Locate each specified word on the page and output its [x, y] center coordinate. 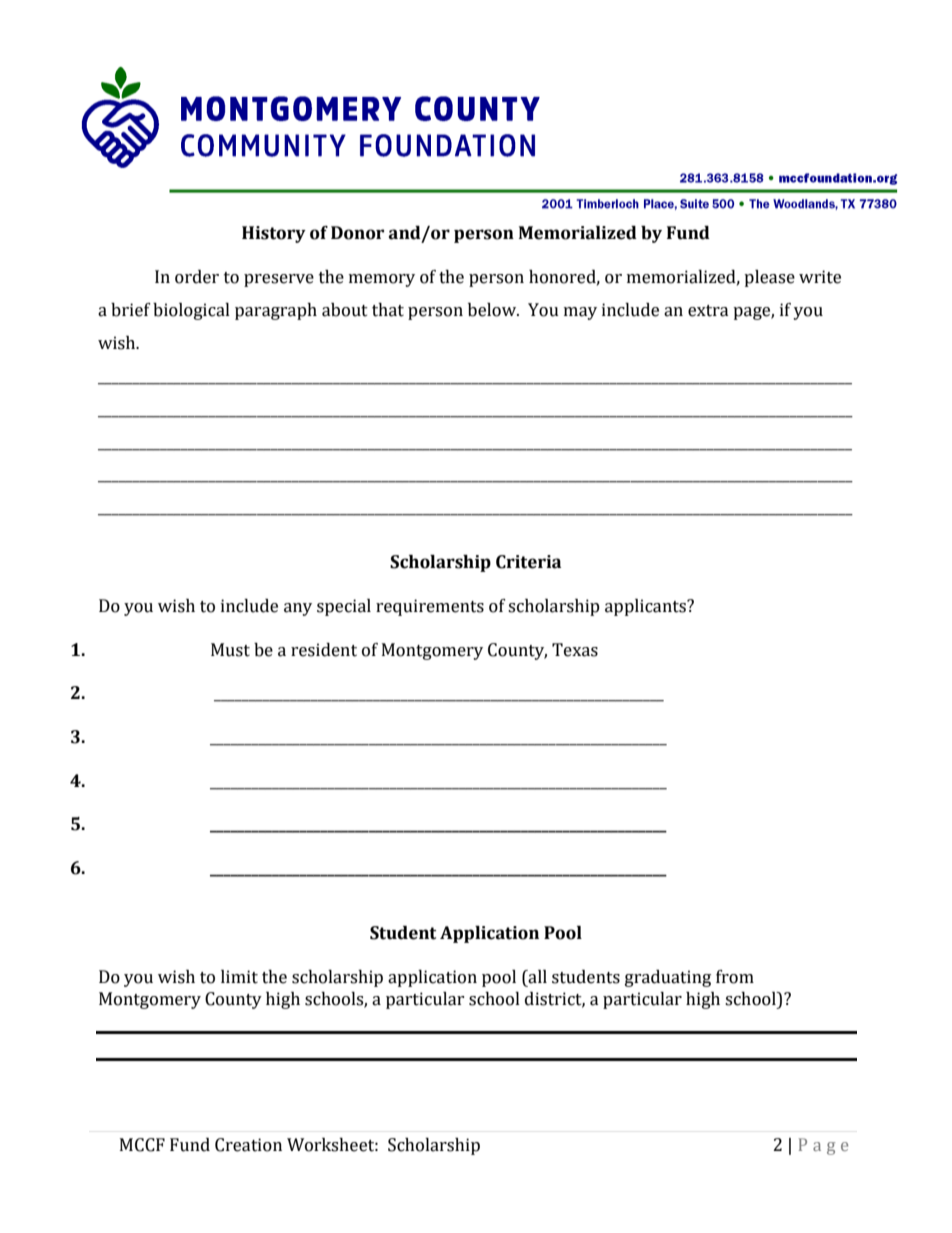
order [197, 277]
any [298, 609]
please [769, 278]
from [735, 977]
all [536, 978]
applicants [646, 607]
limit [239, 977]
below [493, 310]
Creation [248, 1145]
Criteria [528, 562]
